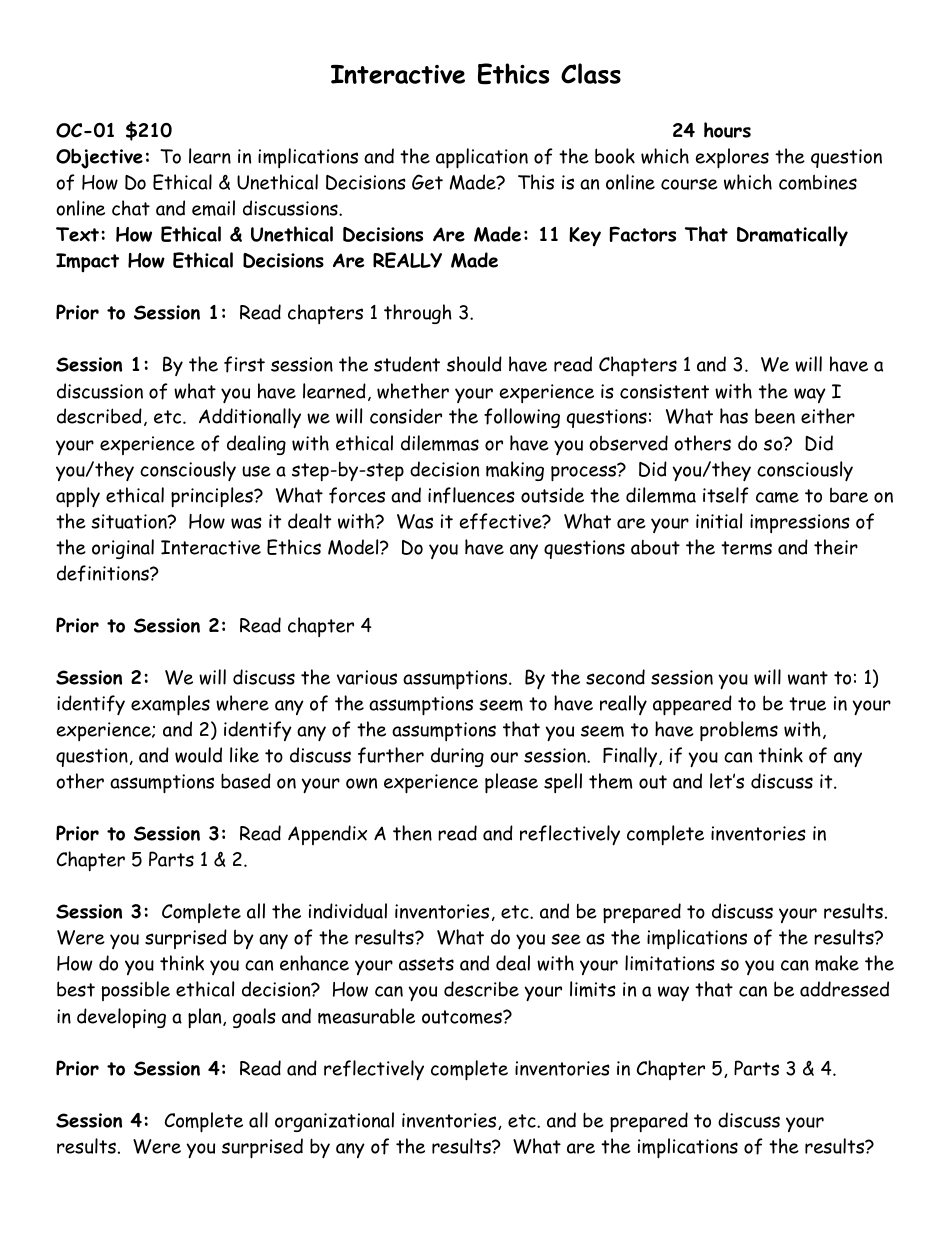  What do you see at coordinates (482, 158) in the screenshot?
I see `application` at bounding box center [482, 158].
